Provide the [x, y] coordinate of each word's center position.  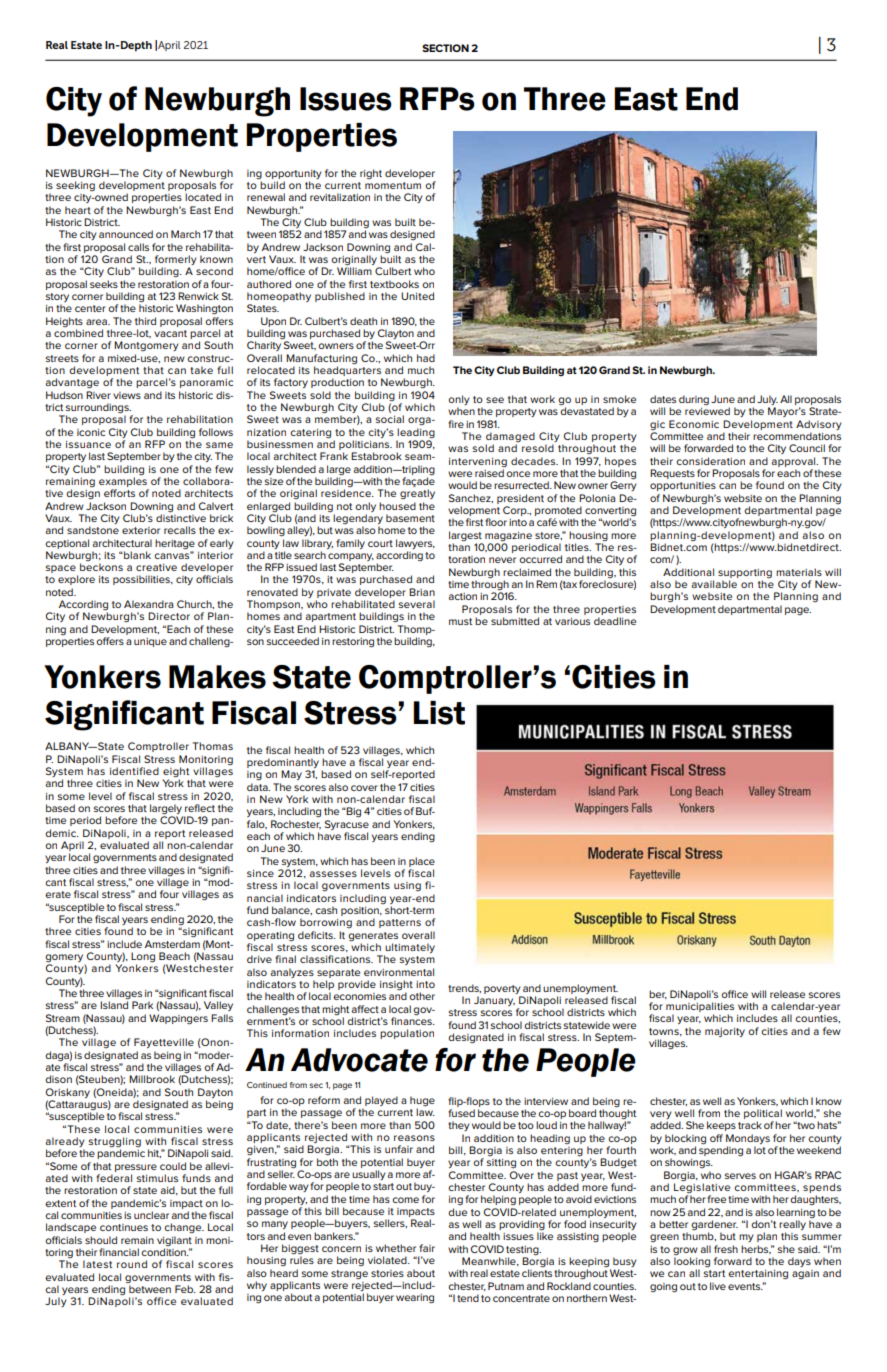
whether [396, 1248]
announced [126, 234]
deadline [615, 621]
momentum [393, 185]
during [694, 400]
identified [134, 771]
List [439, 713]
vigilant [174, 1241]
